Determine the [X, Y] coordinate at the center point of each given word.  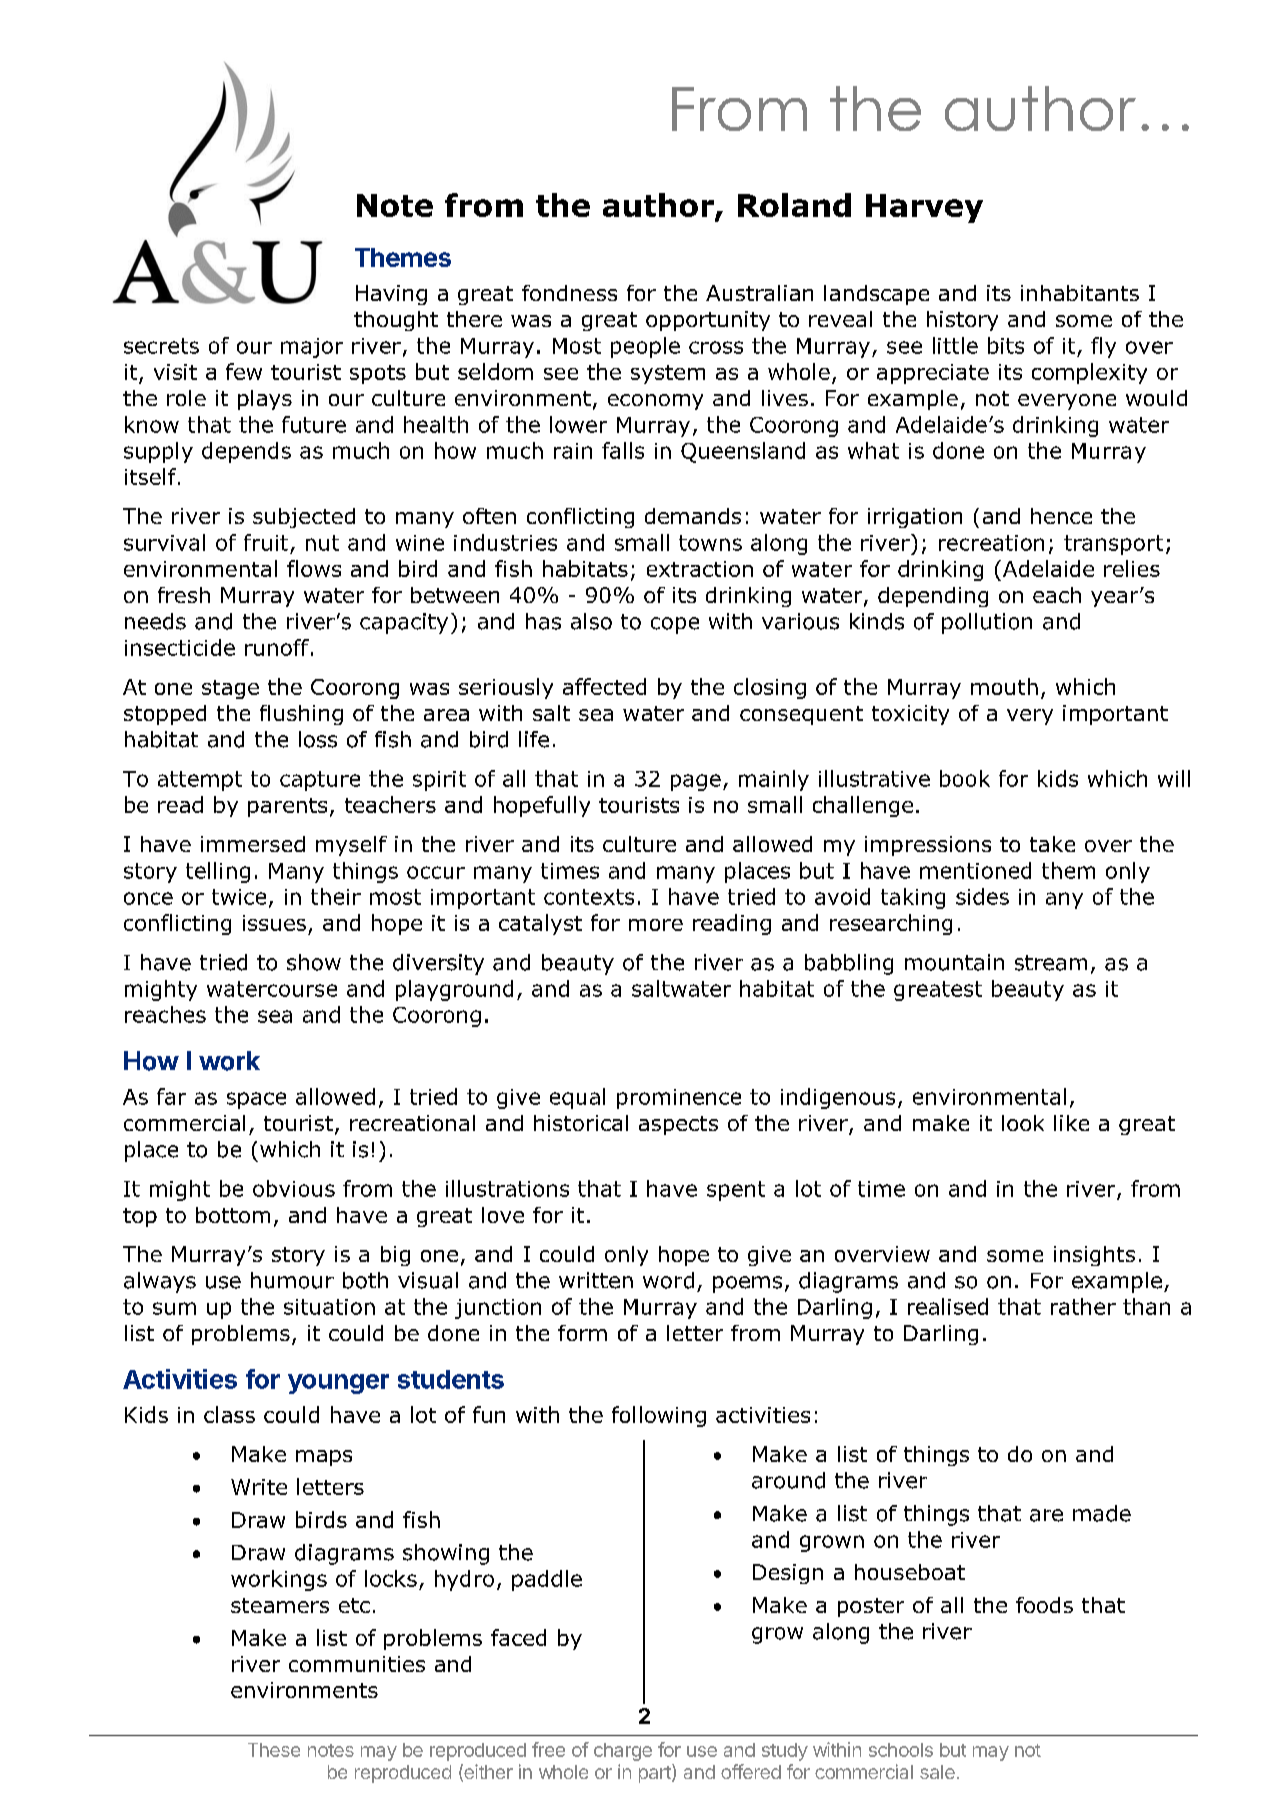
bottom [233, 1215]
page [696, 782]
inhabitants [1080, 293]
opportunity [708, 321]
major [312, 348]
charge [623, 1752]
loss [318, 739]
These [274, 1750]
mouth [1004, 686]
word [668, 1280]
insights [1094, 1256]
